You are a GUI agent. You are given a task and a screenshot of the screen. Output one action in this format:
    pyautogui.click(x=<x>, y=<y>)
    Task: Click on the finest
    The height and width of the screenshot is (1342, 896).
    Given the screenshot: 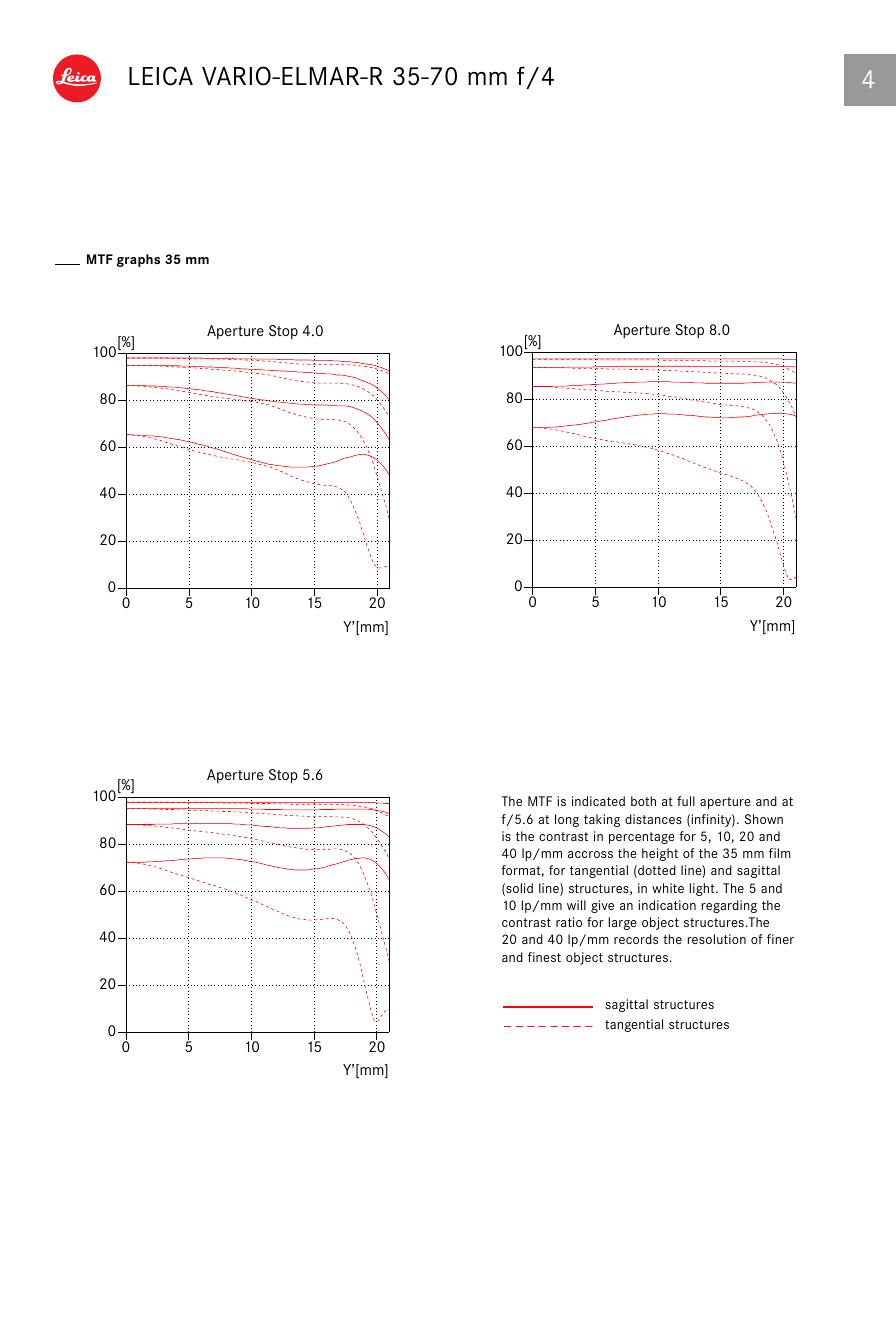 What is the action you would take?
    pyautogui.click(x=544, y=957)
